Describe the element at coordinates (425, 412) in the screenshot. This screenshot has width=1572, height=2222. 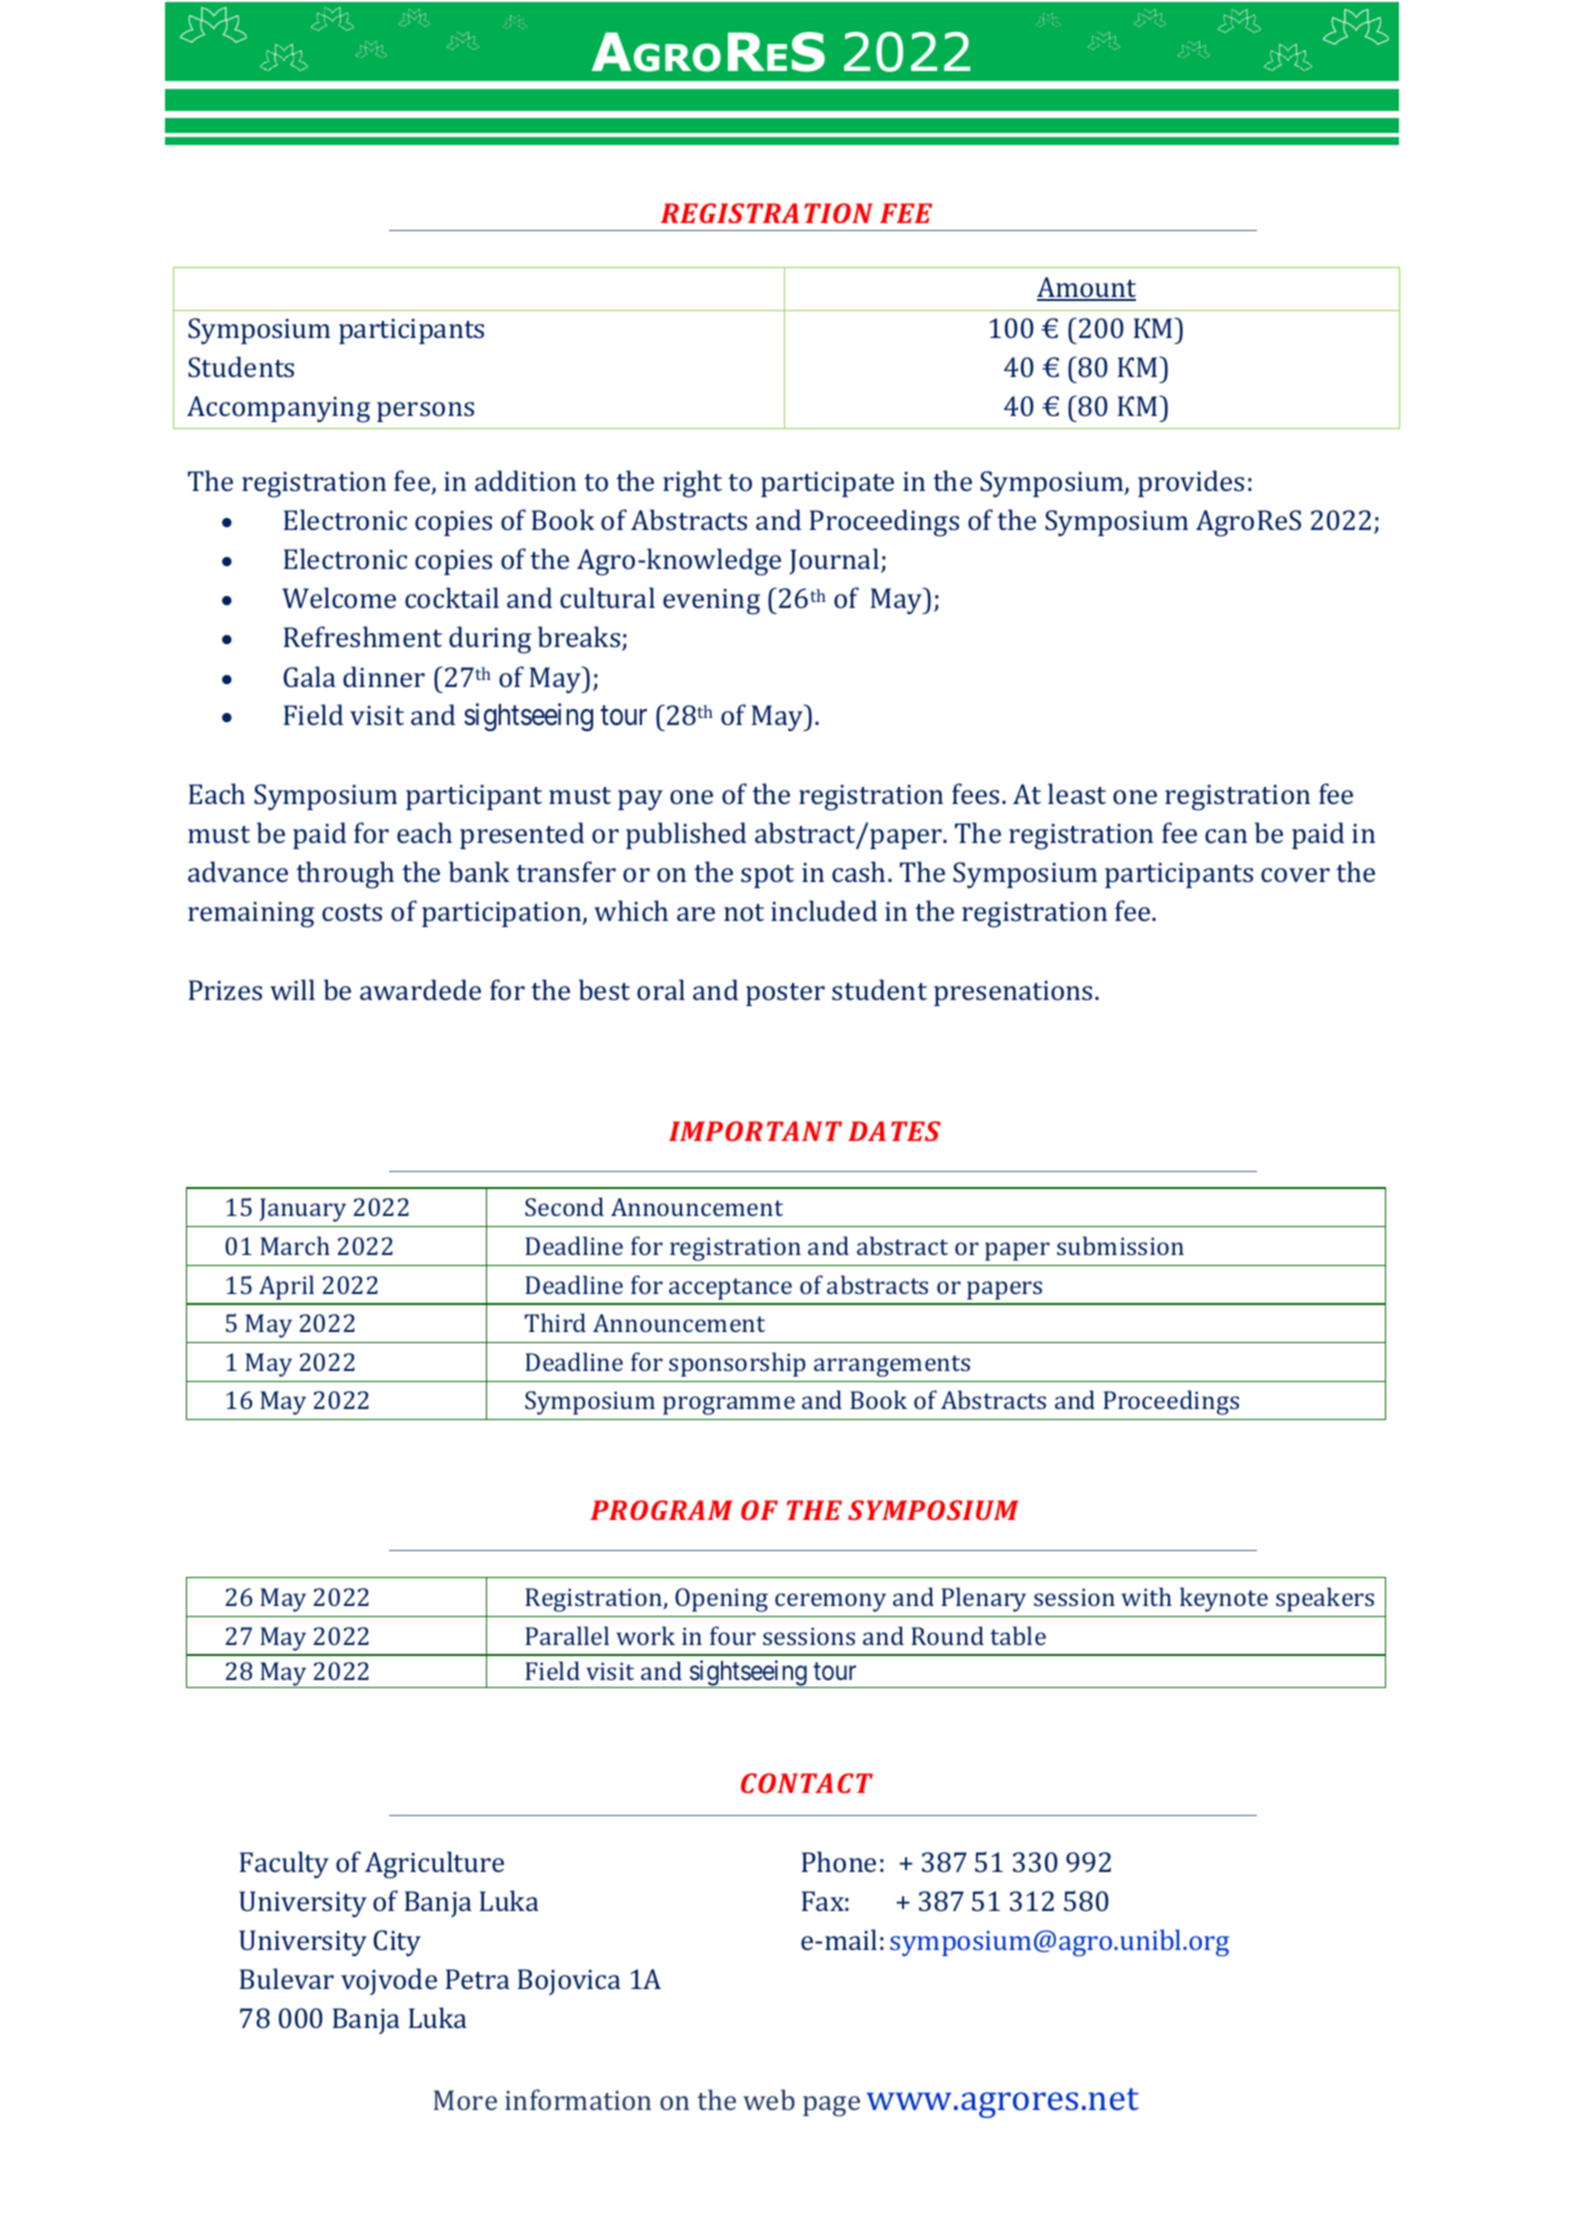
I see `persons` at that location.
